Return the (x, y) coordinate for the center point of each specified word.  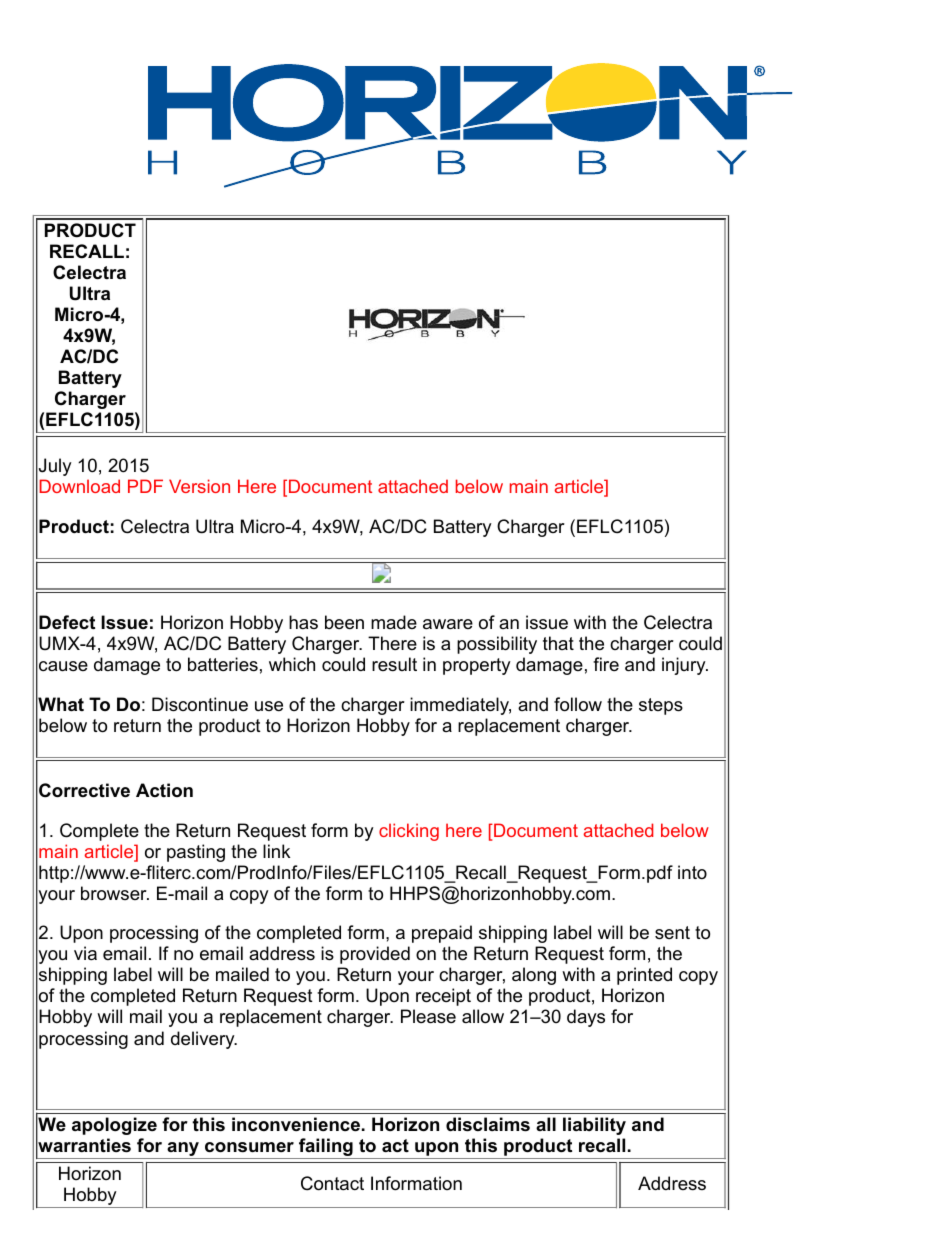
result (394, 664)
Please (428, 1016)
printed (644, 976)
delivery (204, 1040)
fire (606, 664)
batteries (223, 664)
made (394, 622)
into (692, 872)
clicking (409, 832)
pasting (196, 853)
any (183, 1150)
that (558, 643)
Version (199, 486)
